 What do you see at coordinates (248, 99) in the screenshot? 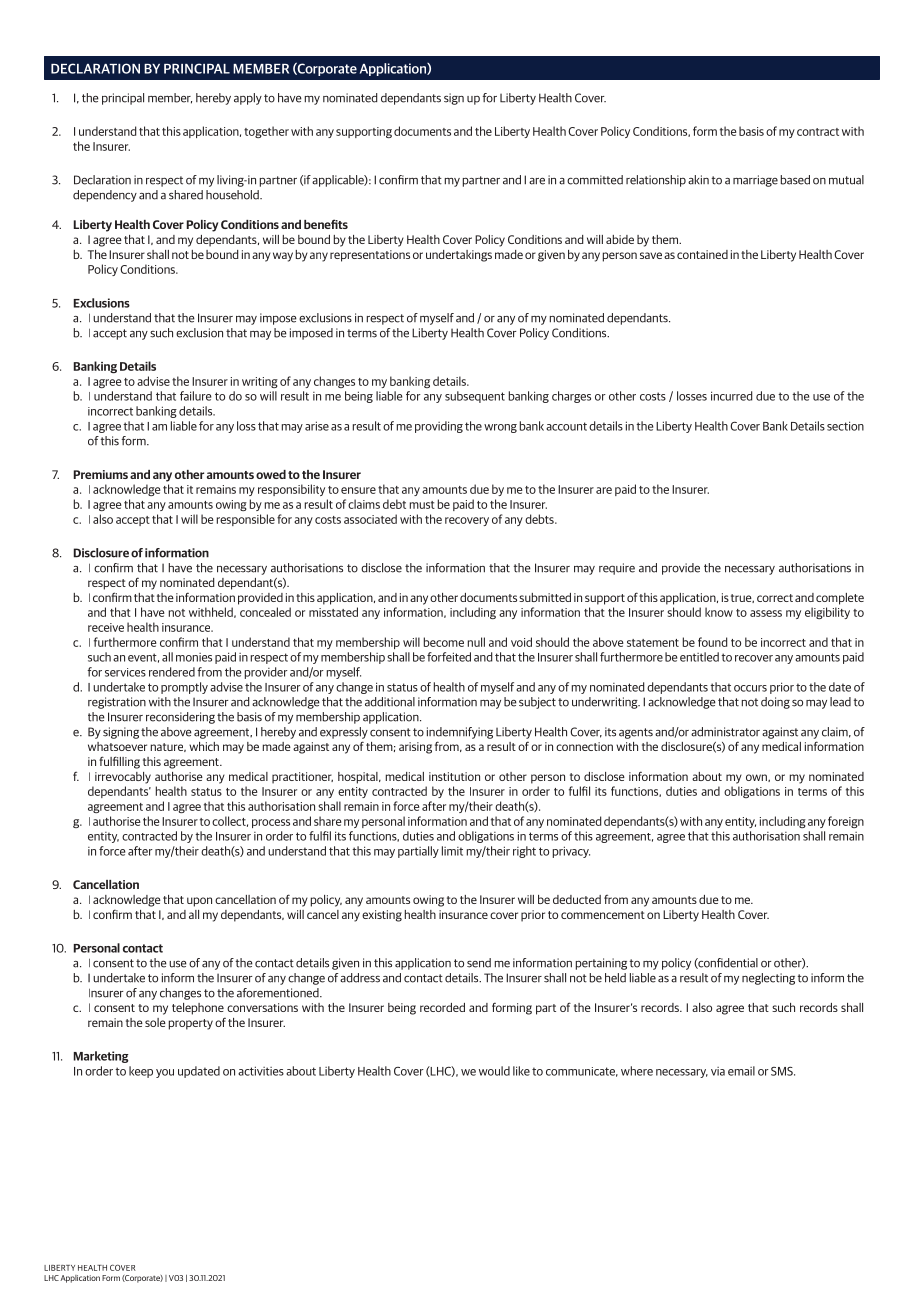
I see `apply` at bounding box center [248, 99].
